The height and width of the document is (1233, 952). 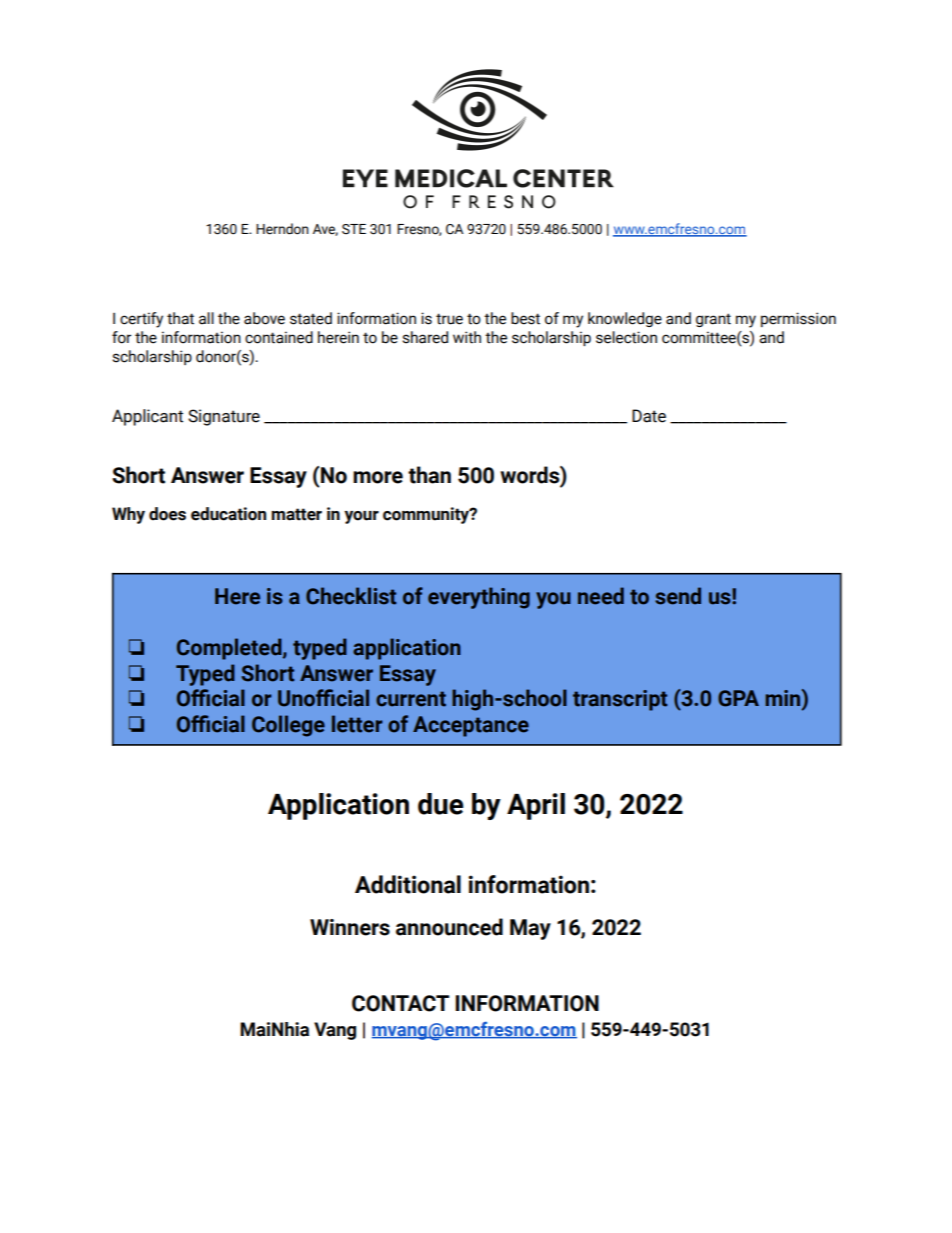 I want to click on Date, so click(x=649, y=416).
